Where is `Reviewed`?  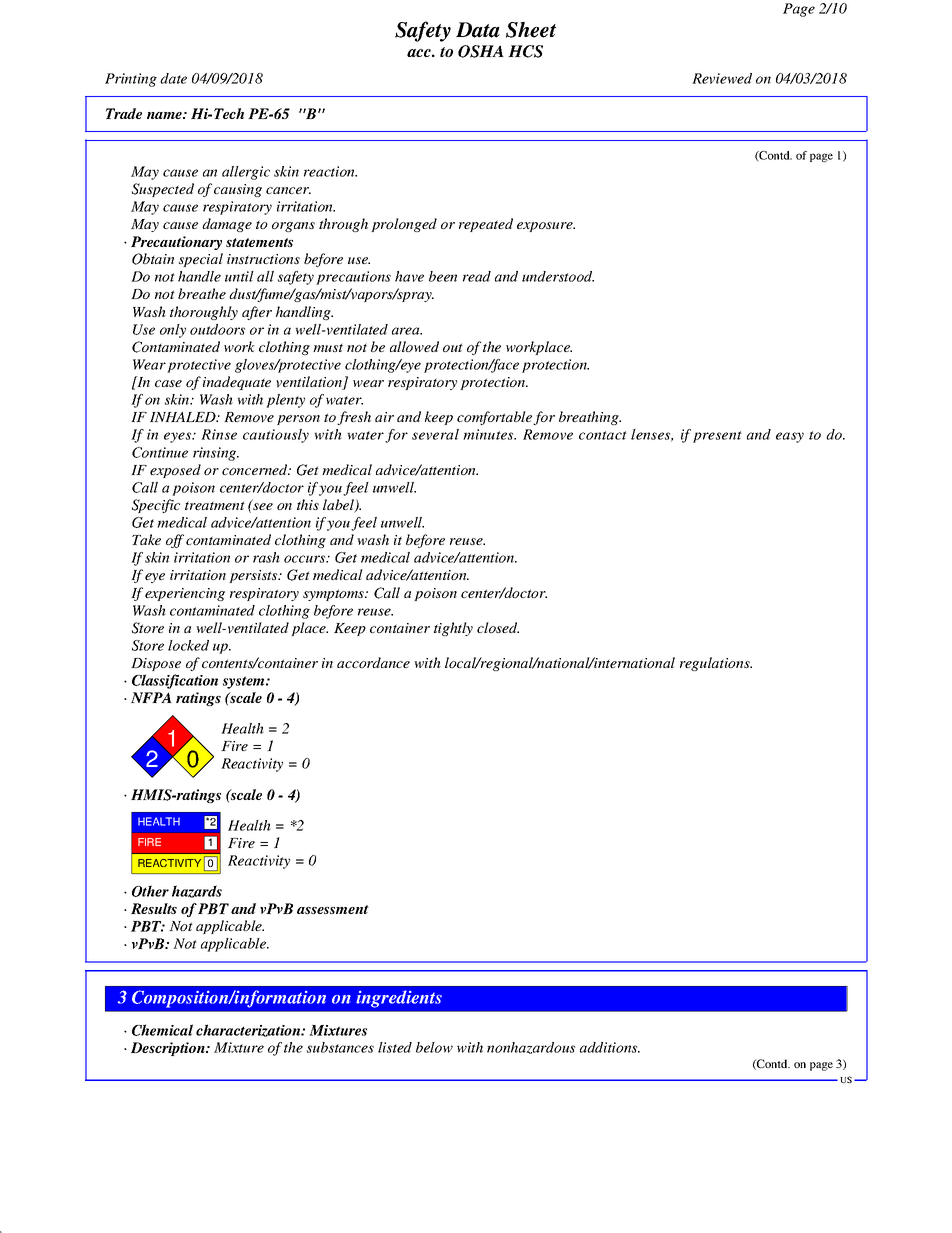
Reviewed is located at coordinates (722, 78).
